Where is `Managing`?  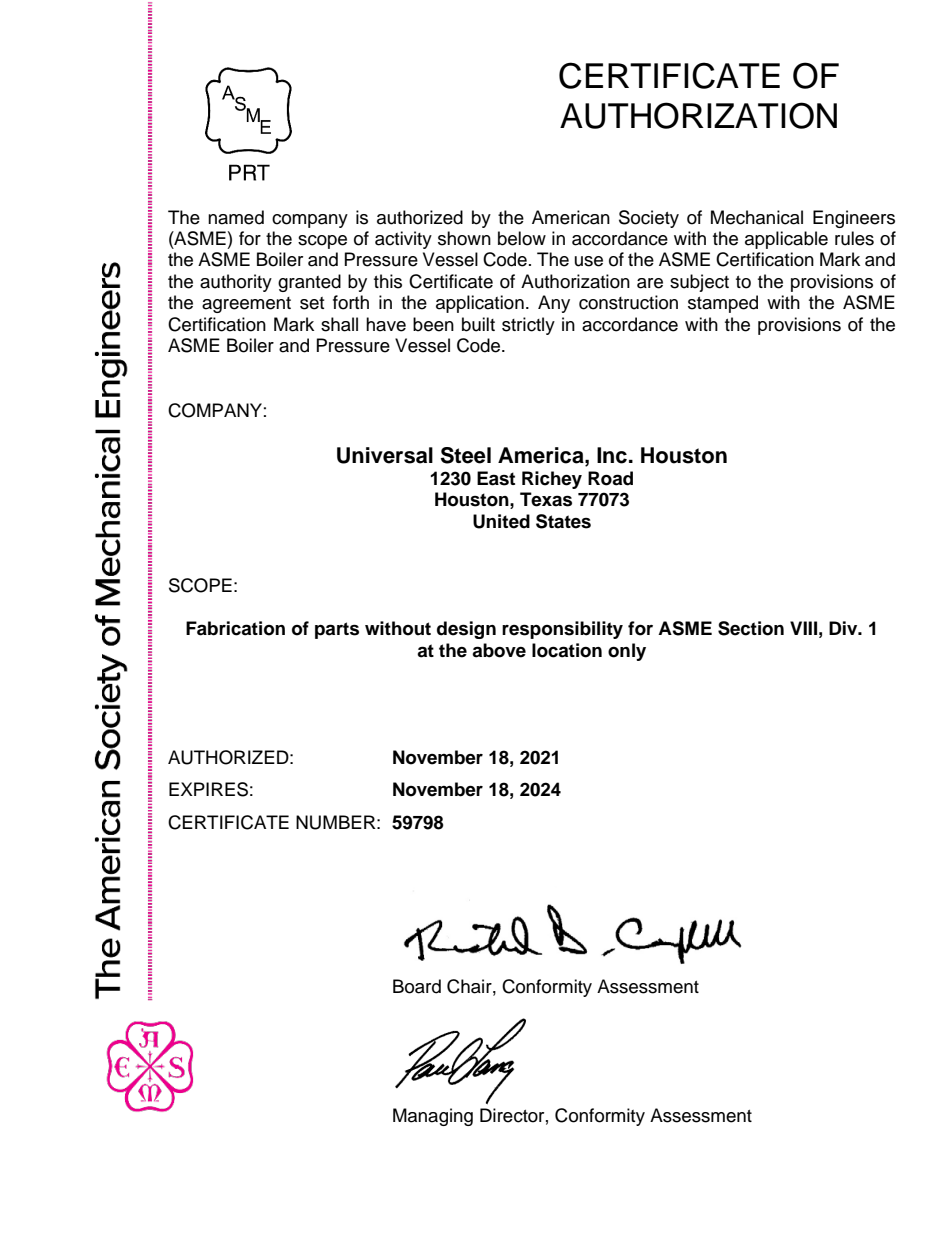
Managing is located at coordinates (433, 1117).
